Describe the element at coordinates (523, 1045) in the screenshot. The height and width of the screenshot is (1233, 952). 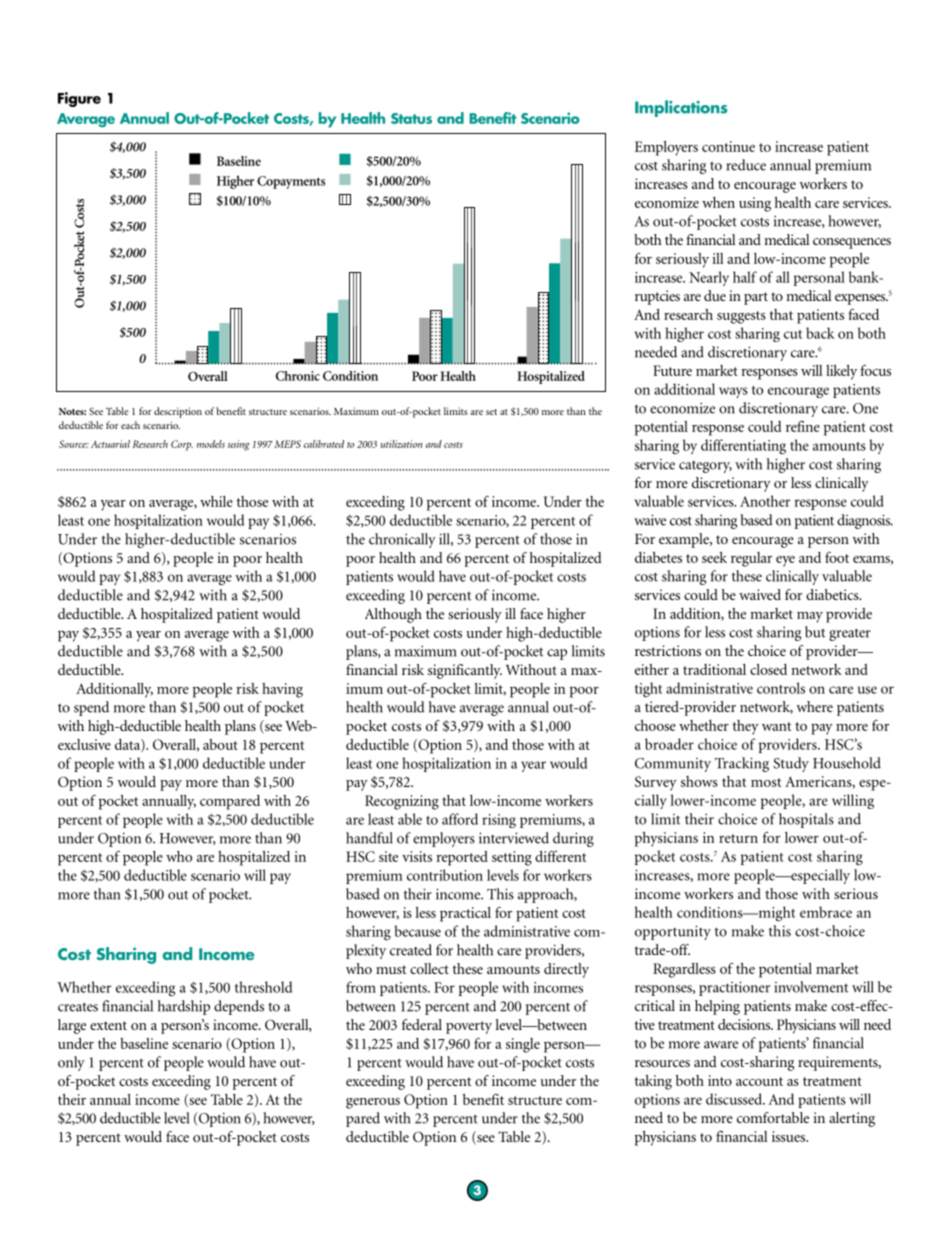
I see `single` at that location.
